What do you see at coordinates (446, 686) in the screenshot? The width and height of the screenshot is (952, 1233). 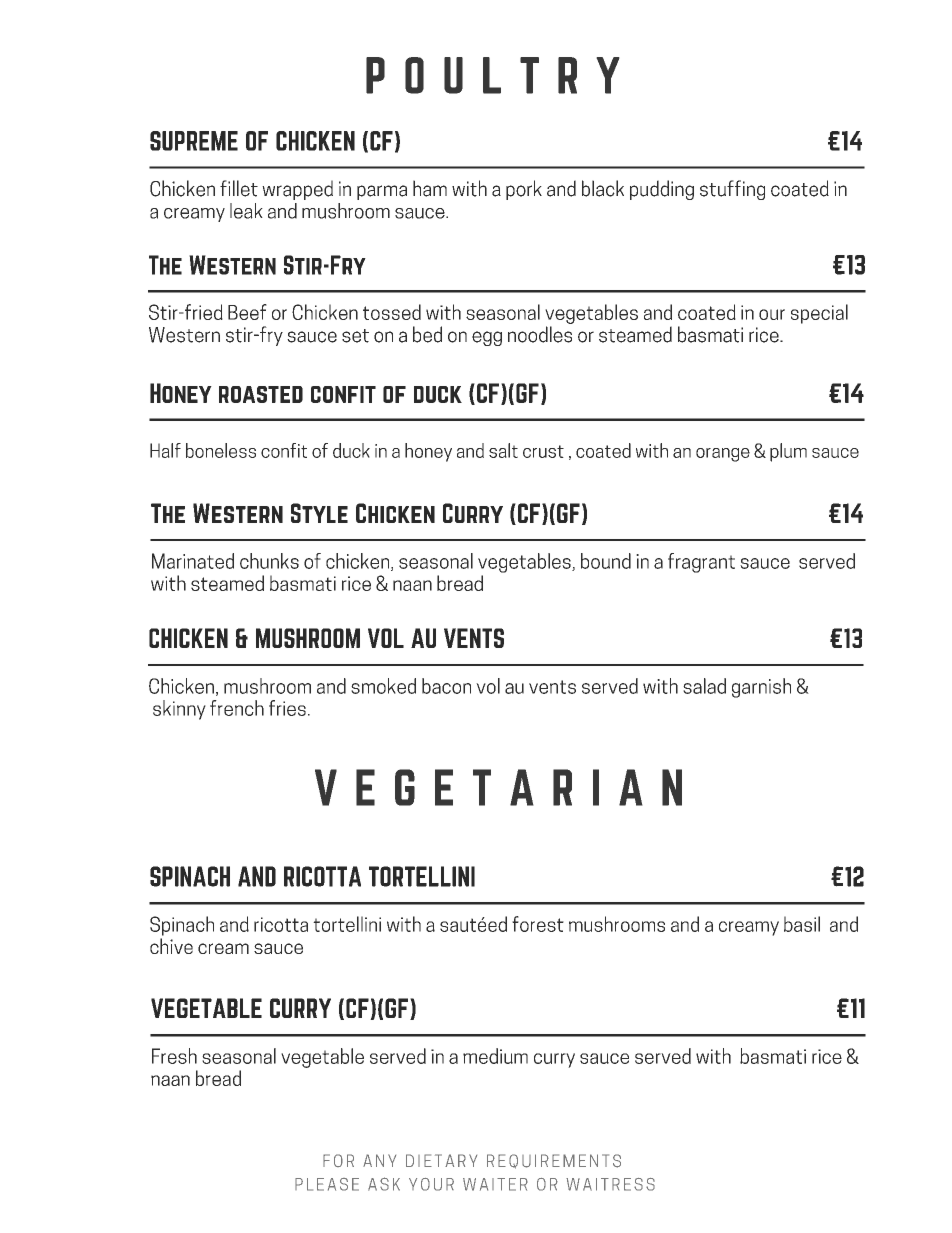 I see `bacon` at bounding box center [446, 686].
